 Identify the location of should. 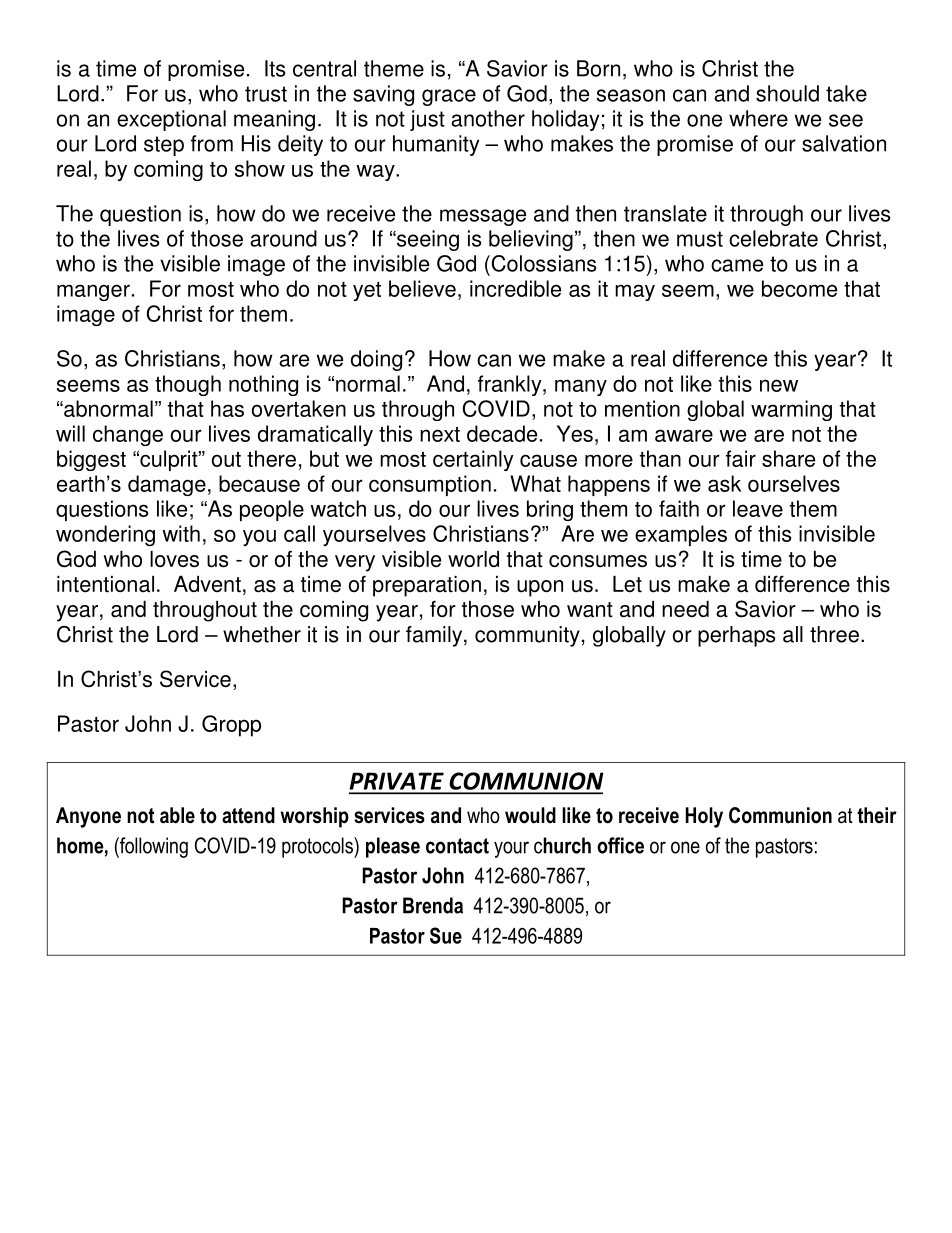
(787, 93).
